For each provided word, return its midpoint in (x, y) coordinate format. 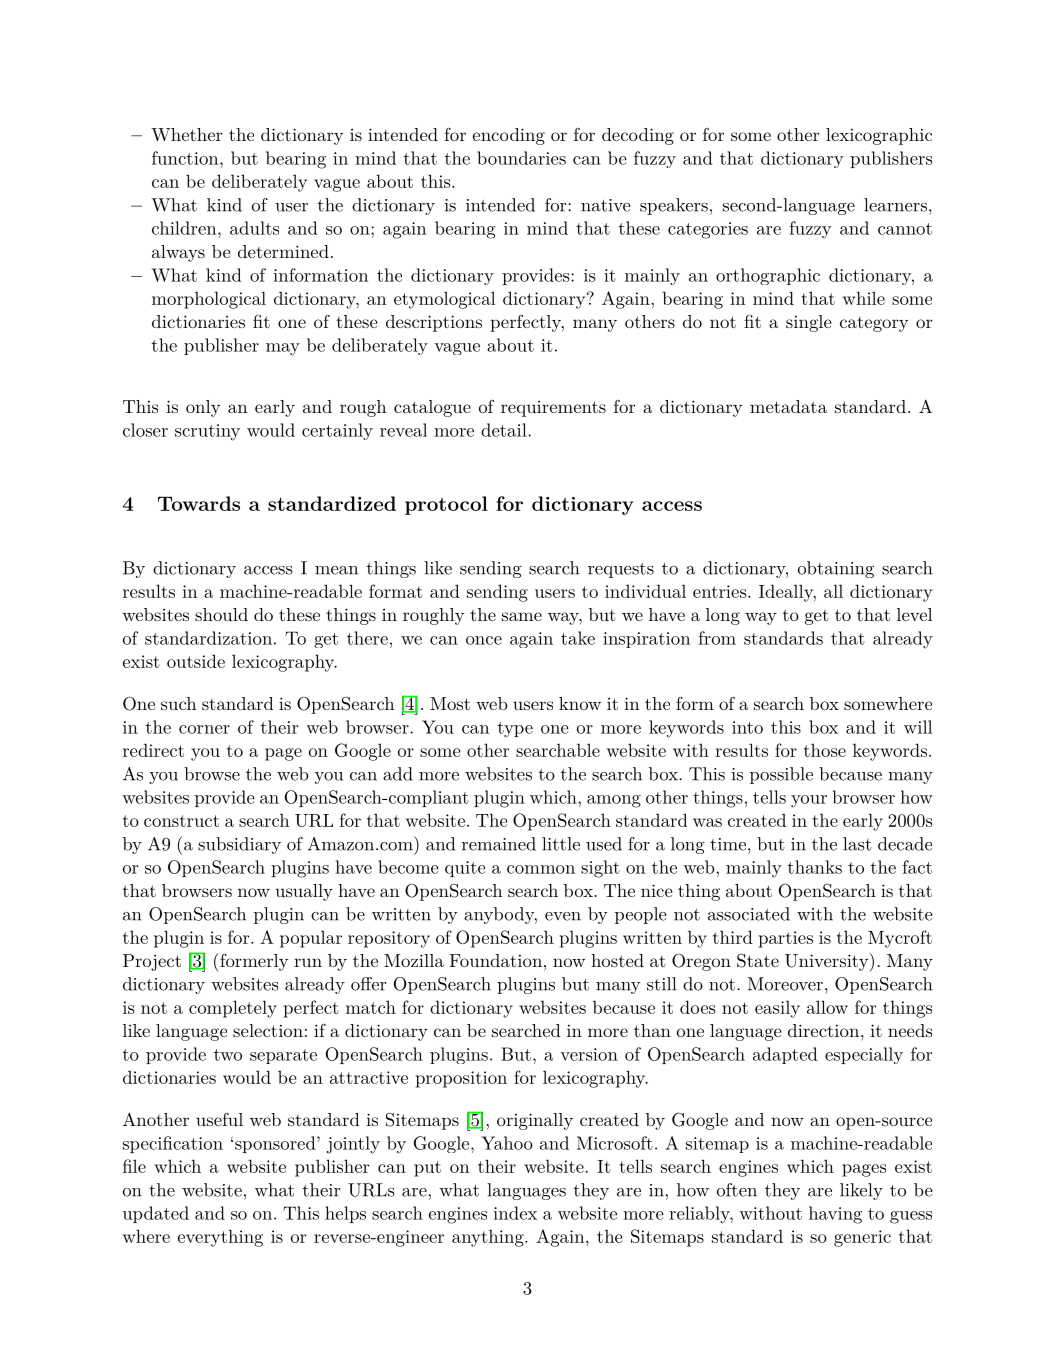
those (825, 750)
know (580, 703)
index (515, 1213)
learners (895, 205)
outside (196, 661)
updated (156, 1214)
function (186, 158)
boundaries (521, 158)
